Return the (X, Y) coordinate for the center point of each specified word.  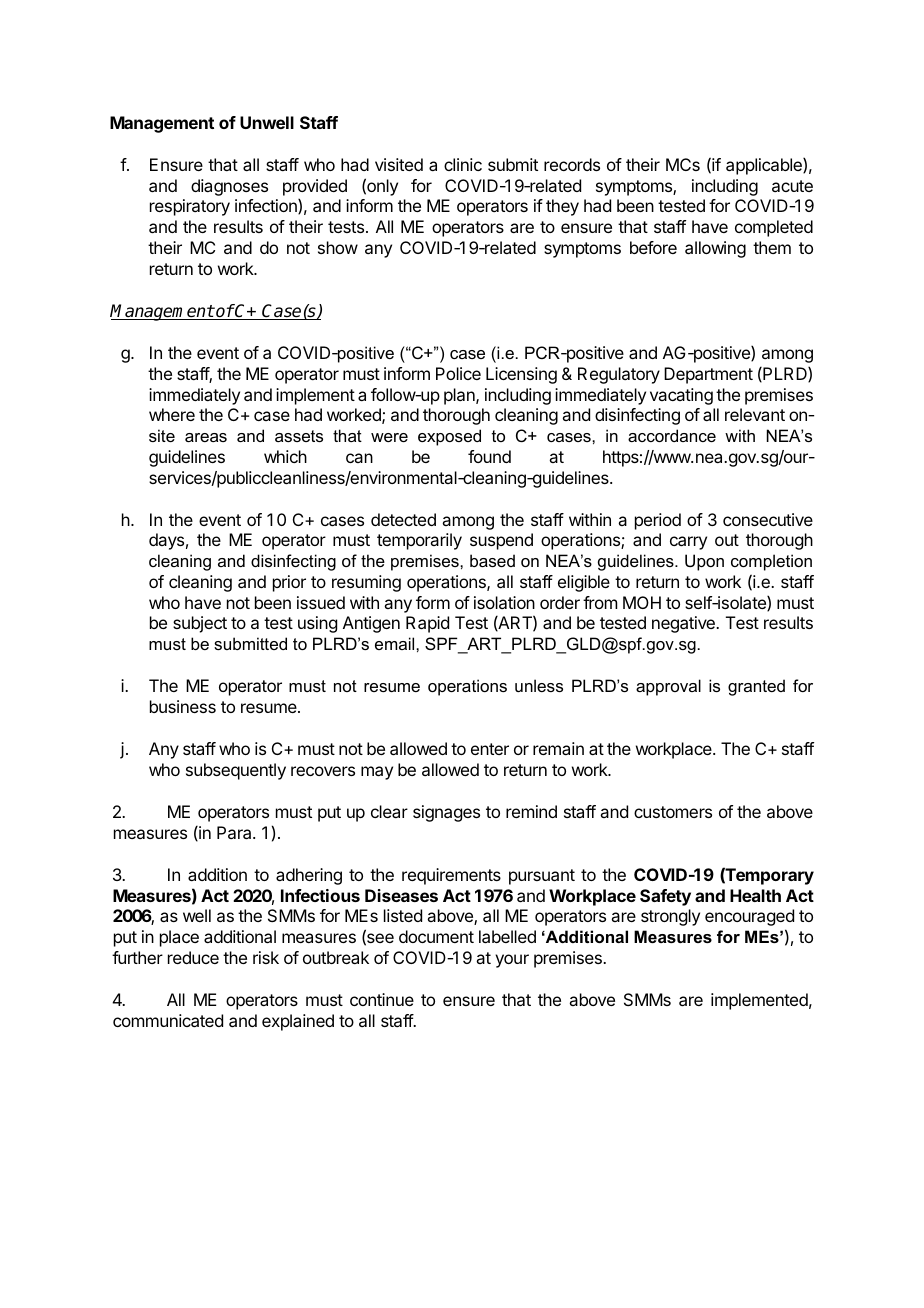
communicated (168, 1020)
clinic (463, 164)
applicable (765, 166)
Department (708, 375)
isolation (504, 602)
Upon (704, 562)
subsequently (236, 771)
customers (673, 812)
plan (460, 396)
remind (531, 811)
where (172, 414)
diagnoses (229, 187)
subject (200, 624)
